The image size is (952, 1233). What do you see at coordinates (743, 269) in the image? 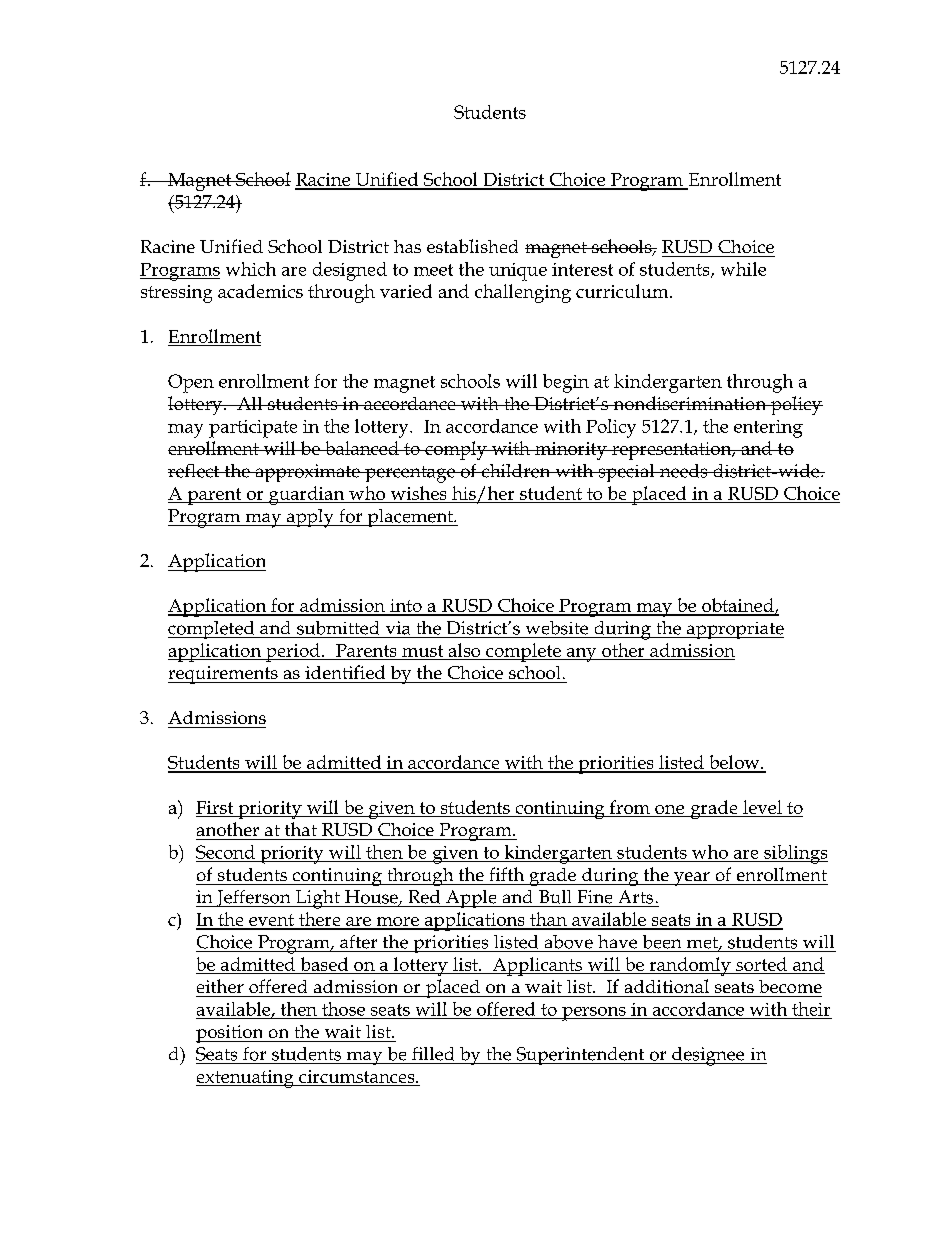
I see `while` at bounding box center [743, 269].
